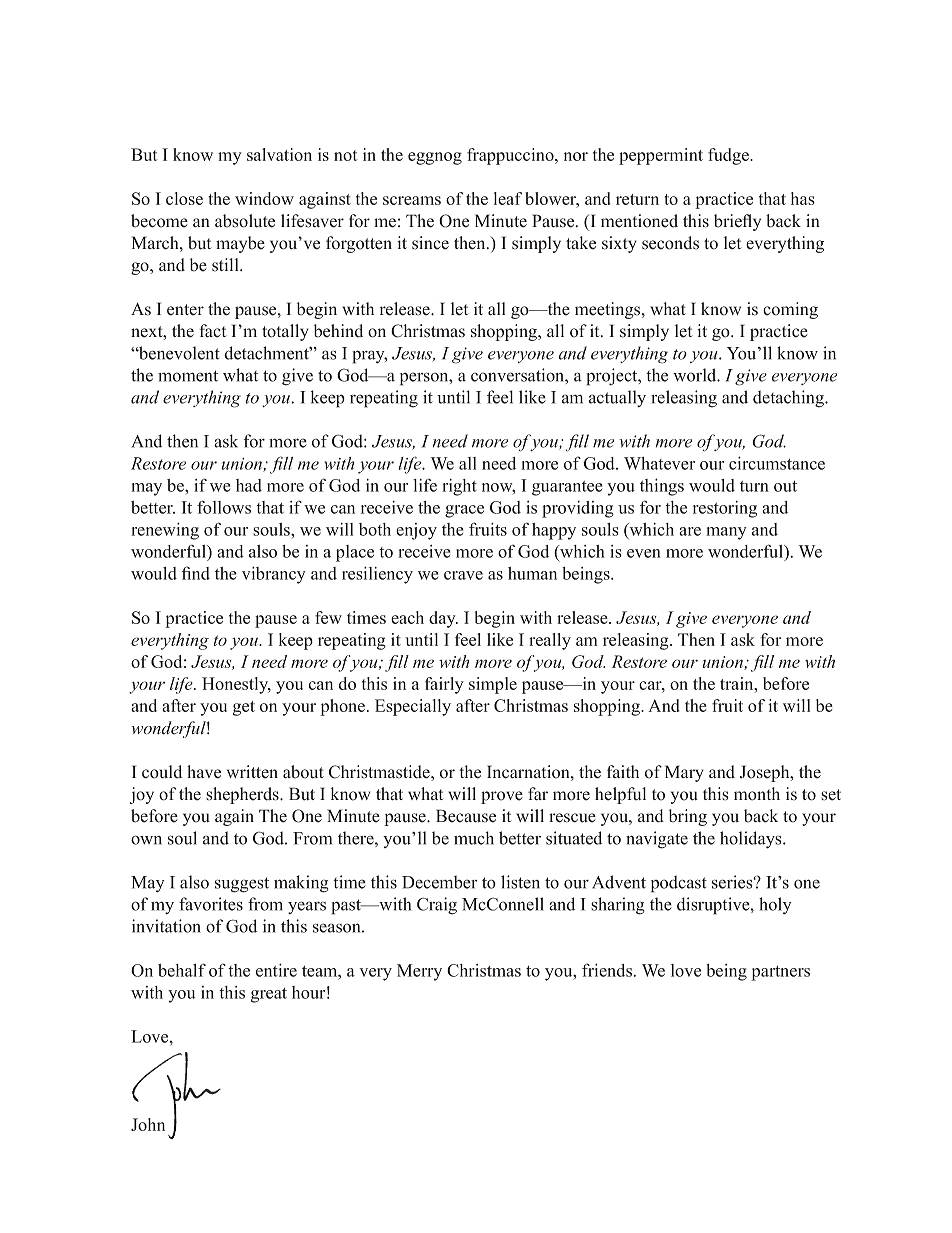  What do you see at coordinates (508, 198) in the screenshot?
I see `leaf` at bounding box center [508, 198].
